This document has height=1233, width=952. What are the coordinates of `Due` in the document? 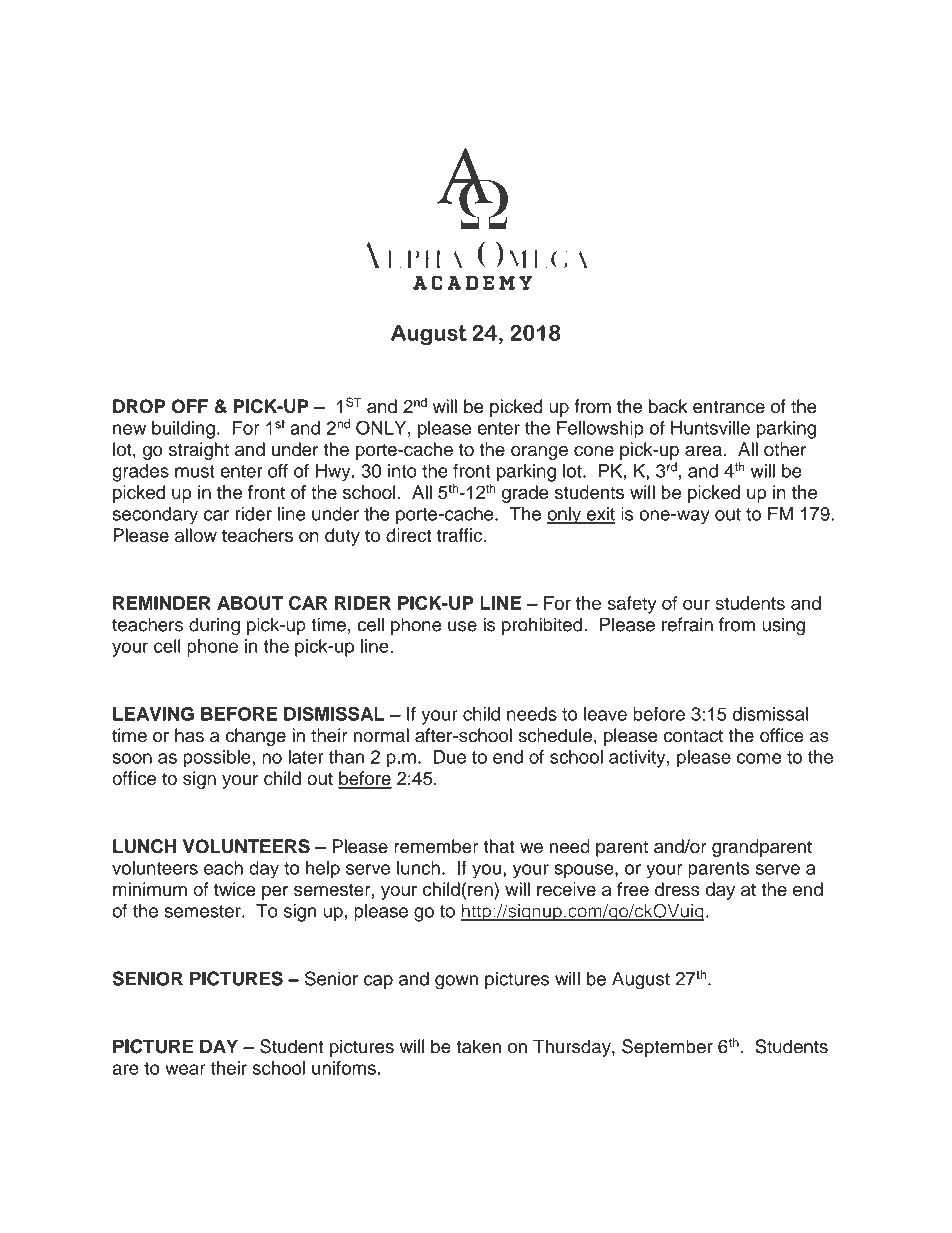 It's located at (450, 757).
